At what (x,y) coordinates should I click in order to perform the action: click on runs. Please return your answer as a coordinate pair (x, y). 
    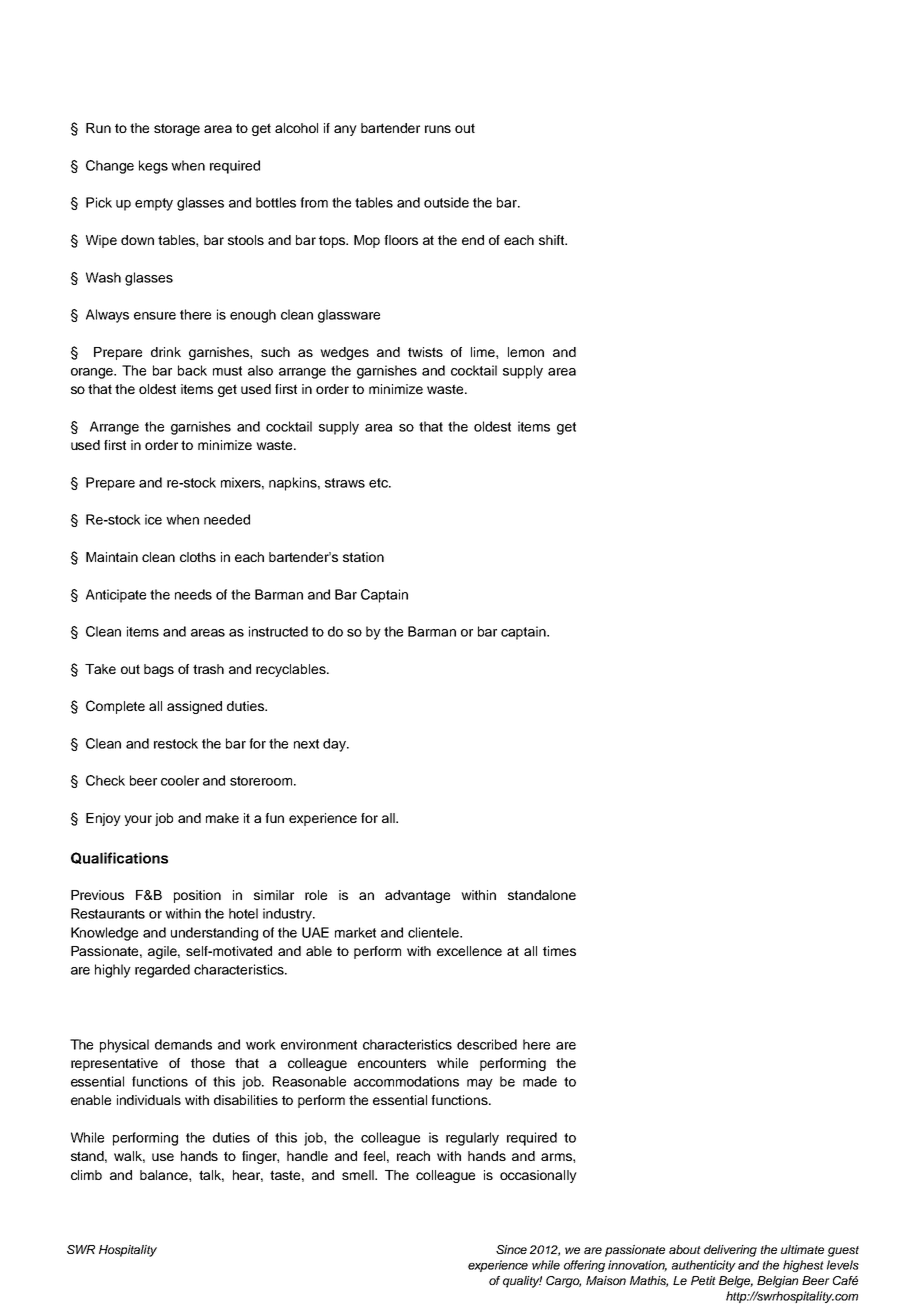
    Looking at the image, I should click on (438, 129).
